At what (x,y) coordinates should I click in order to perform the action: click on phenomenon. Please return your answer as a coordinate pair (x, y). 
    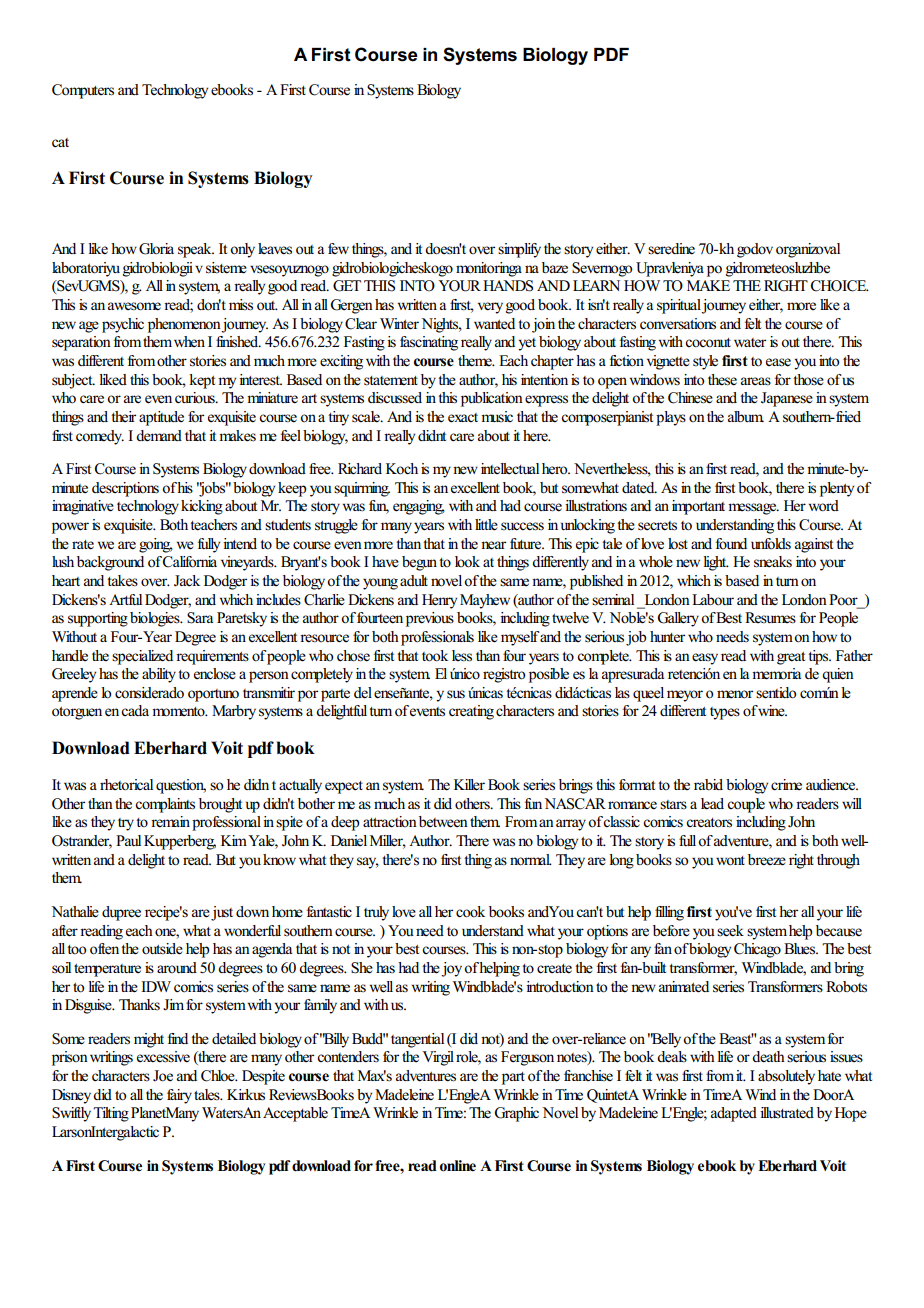
    Looking at the image, I should click on (185, 325).
